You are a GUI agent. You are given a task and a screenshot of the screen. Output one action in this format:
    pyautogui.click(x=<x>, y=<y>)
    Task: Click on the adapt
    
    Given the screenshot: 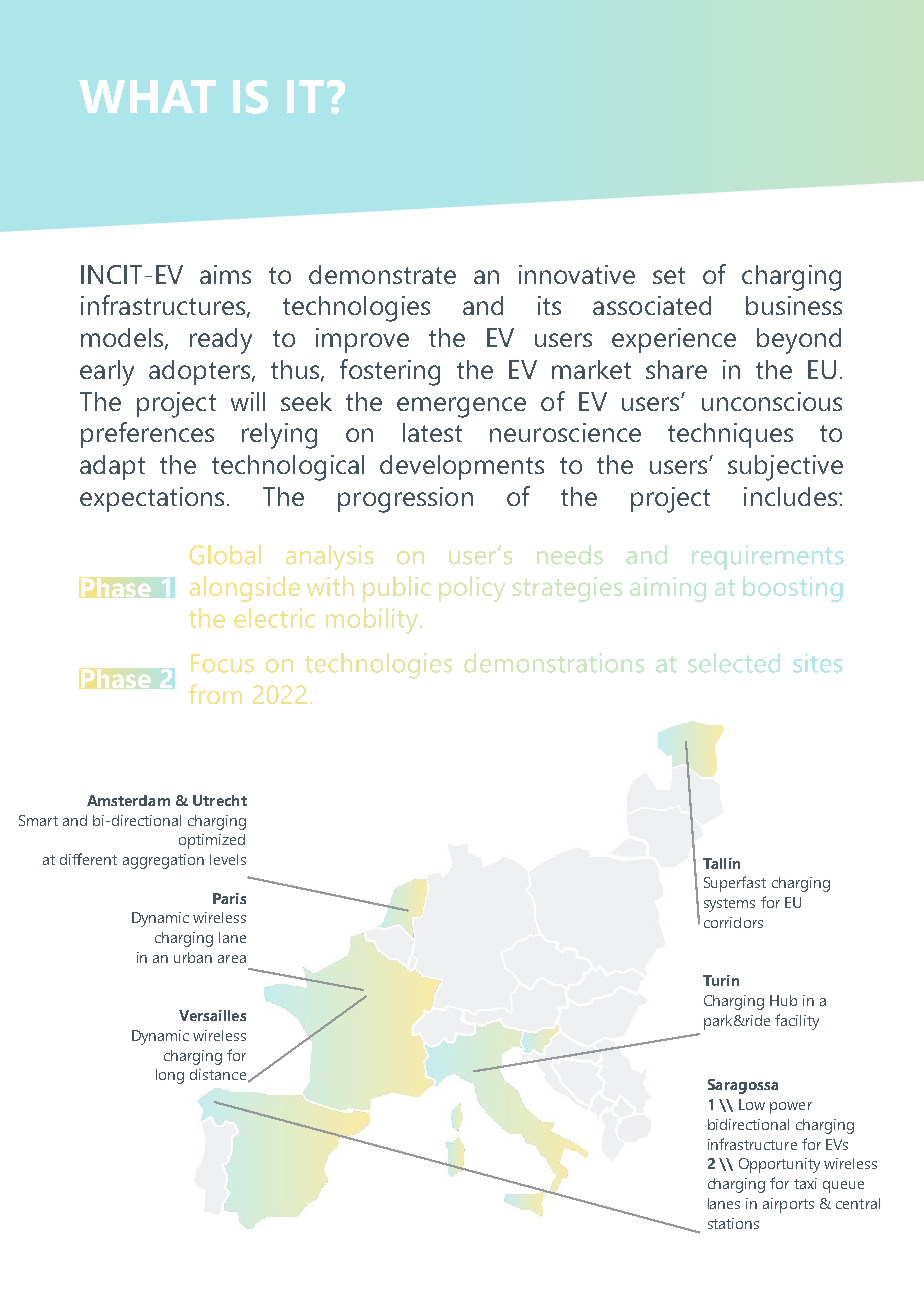 What is the action you would take?
    pyautogui.click(x=112, y=467)
